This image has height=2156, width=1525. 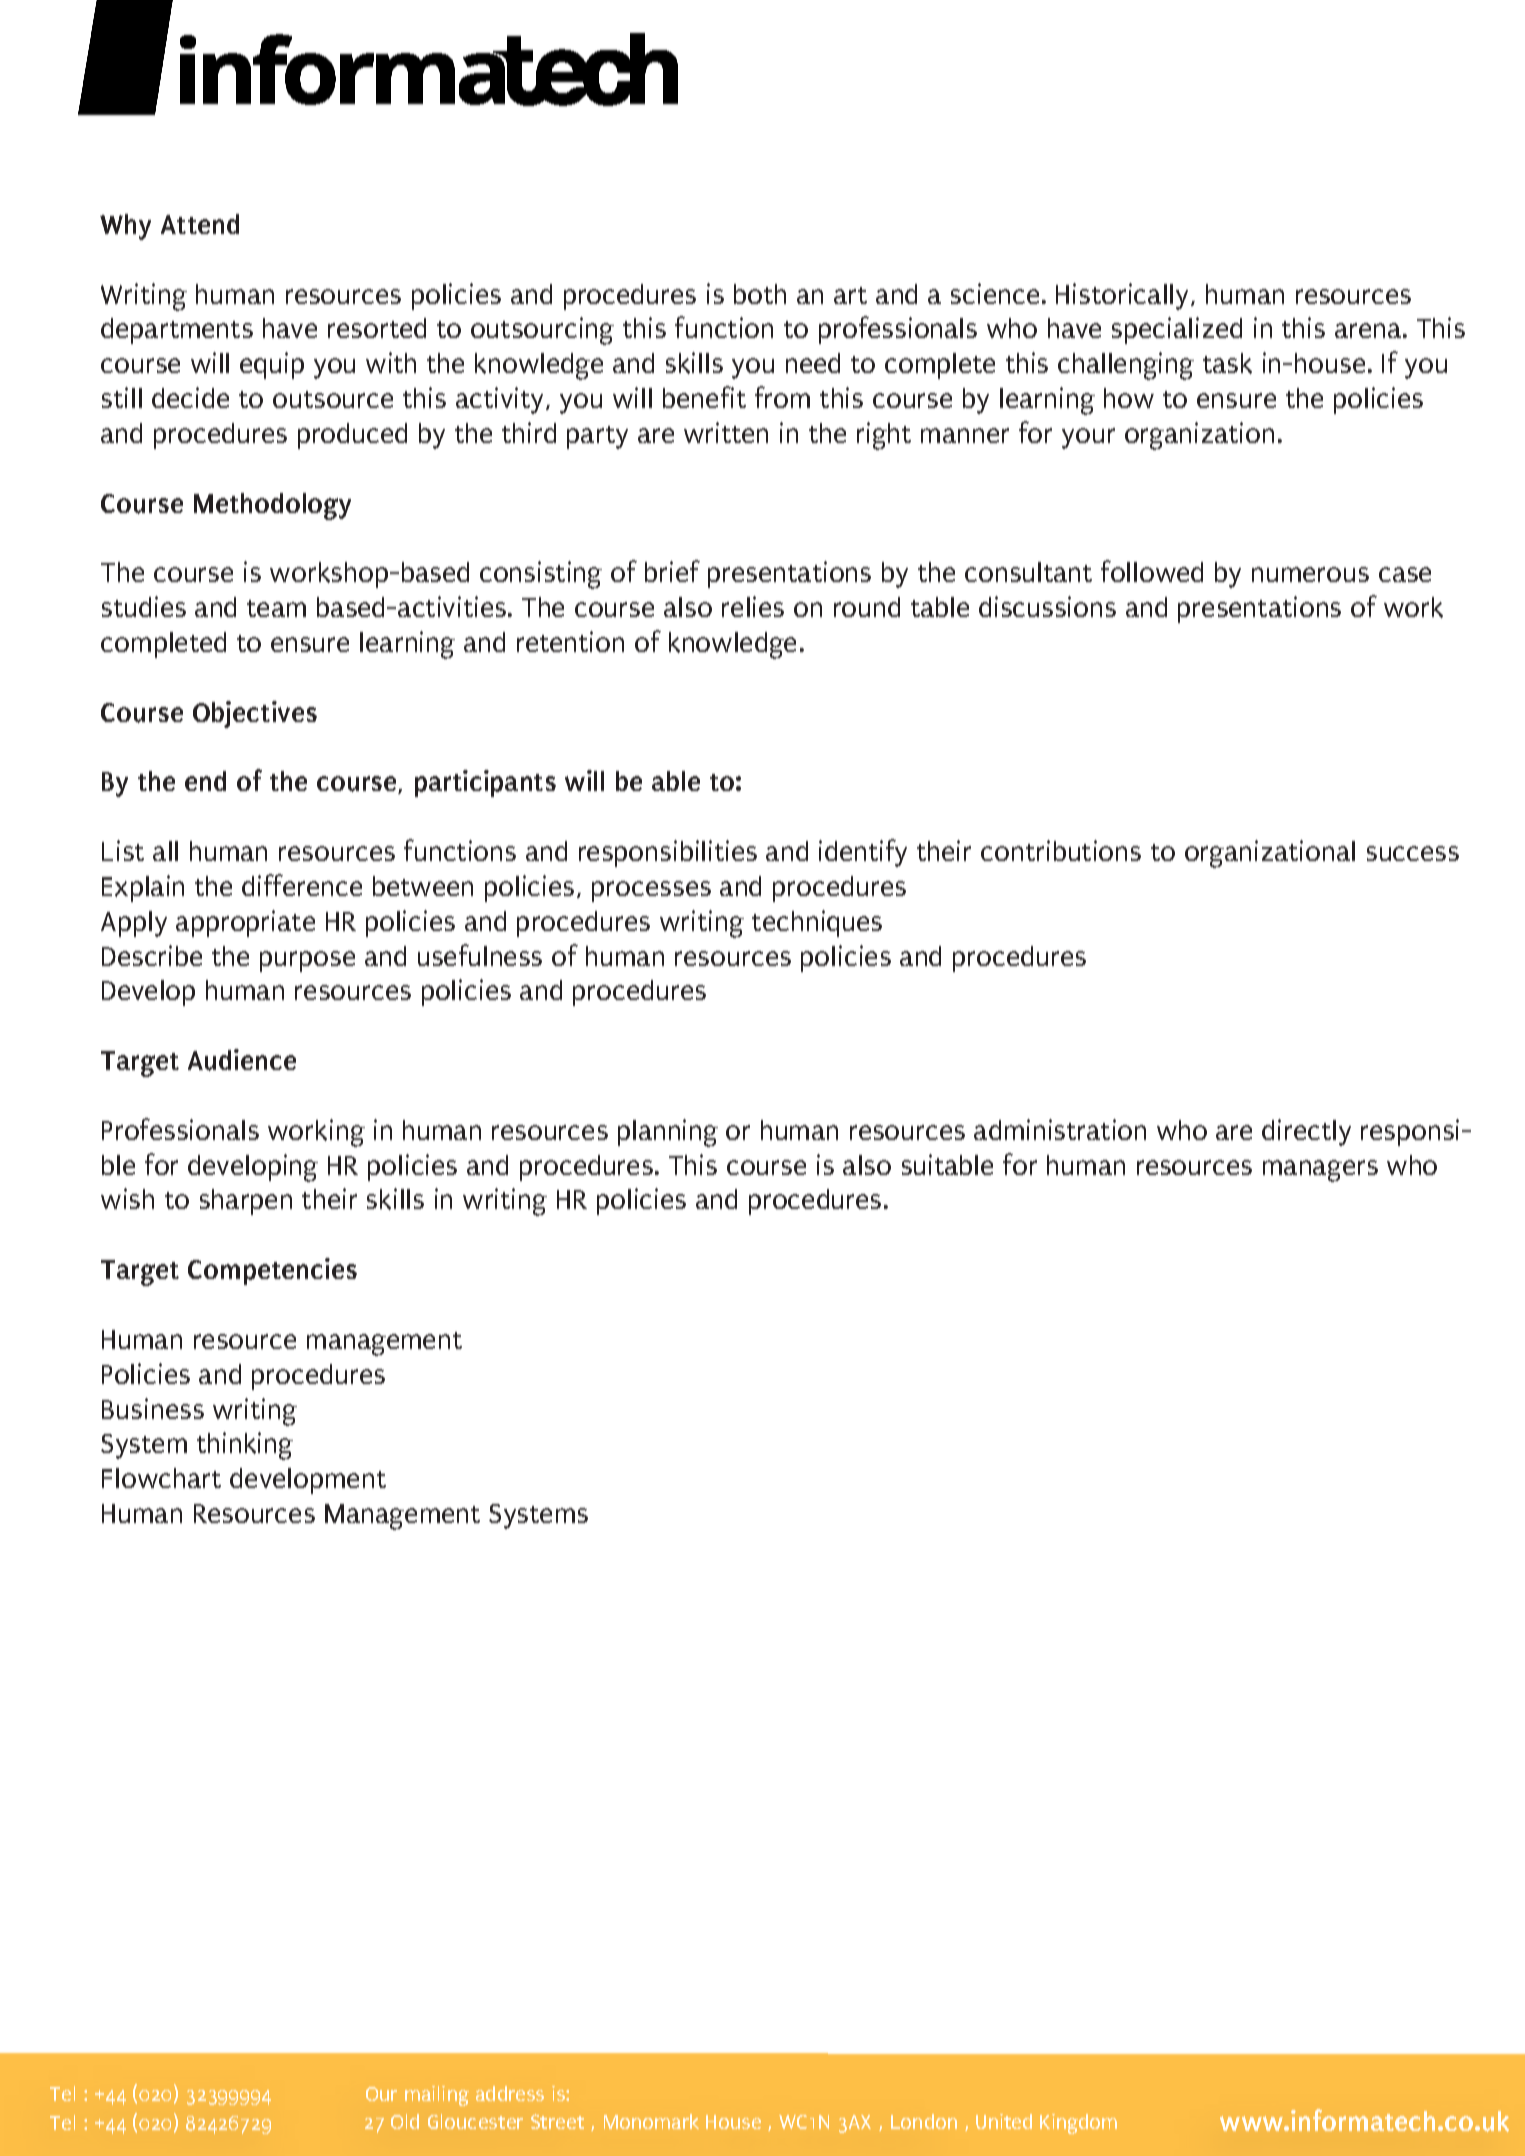 What do you see at coordinates (1413, 853) in the image?
I see `success` at bounding box center [1413, 853].
